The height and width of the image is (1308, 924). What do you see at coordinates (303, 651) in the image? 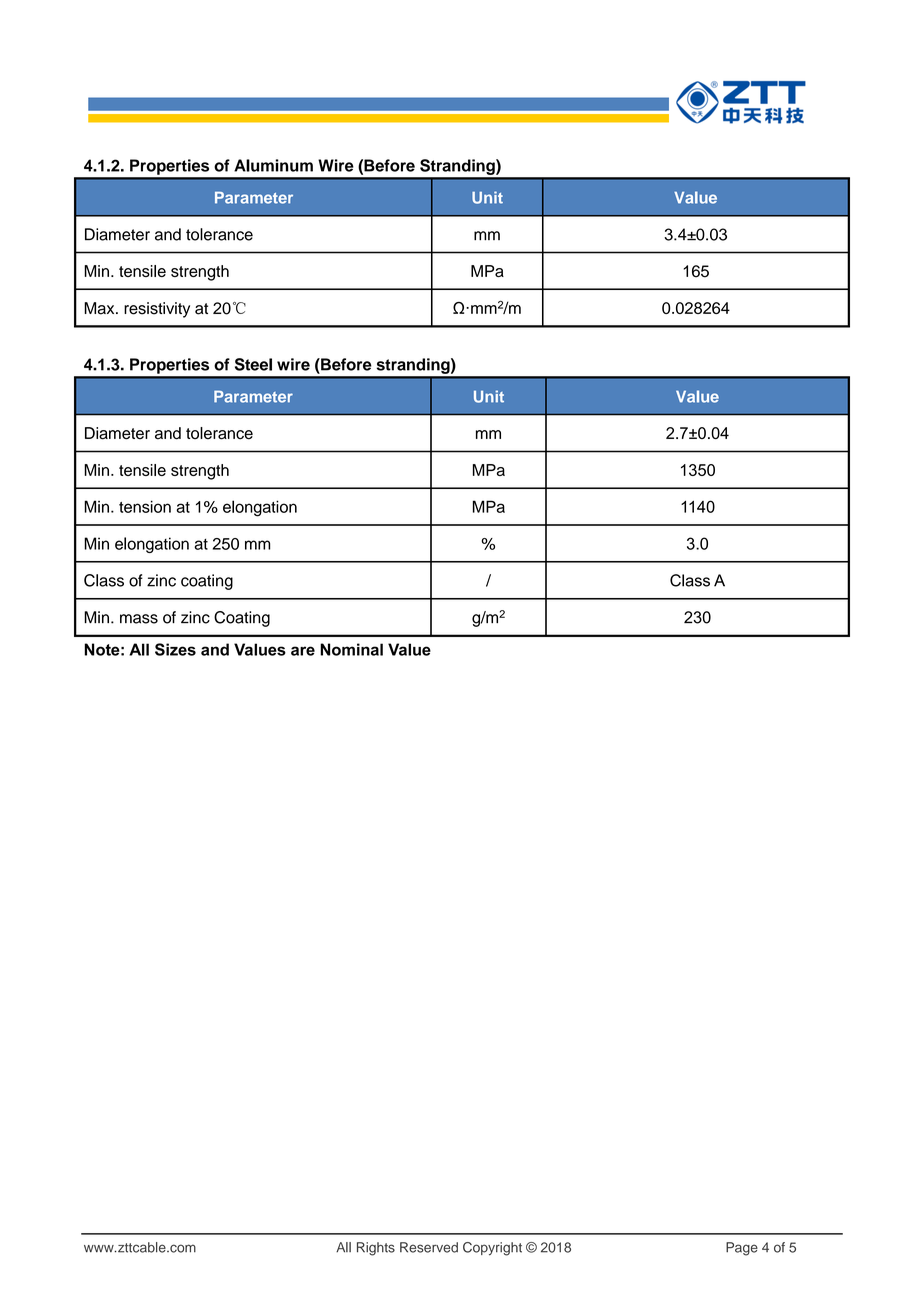
I see `are` at bounding box center [303, 651].
